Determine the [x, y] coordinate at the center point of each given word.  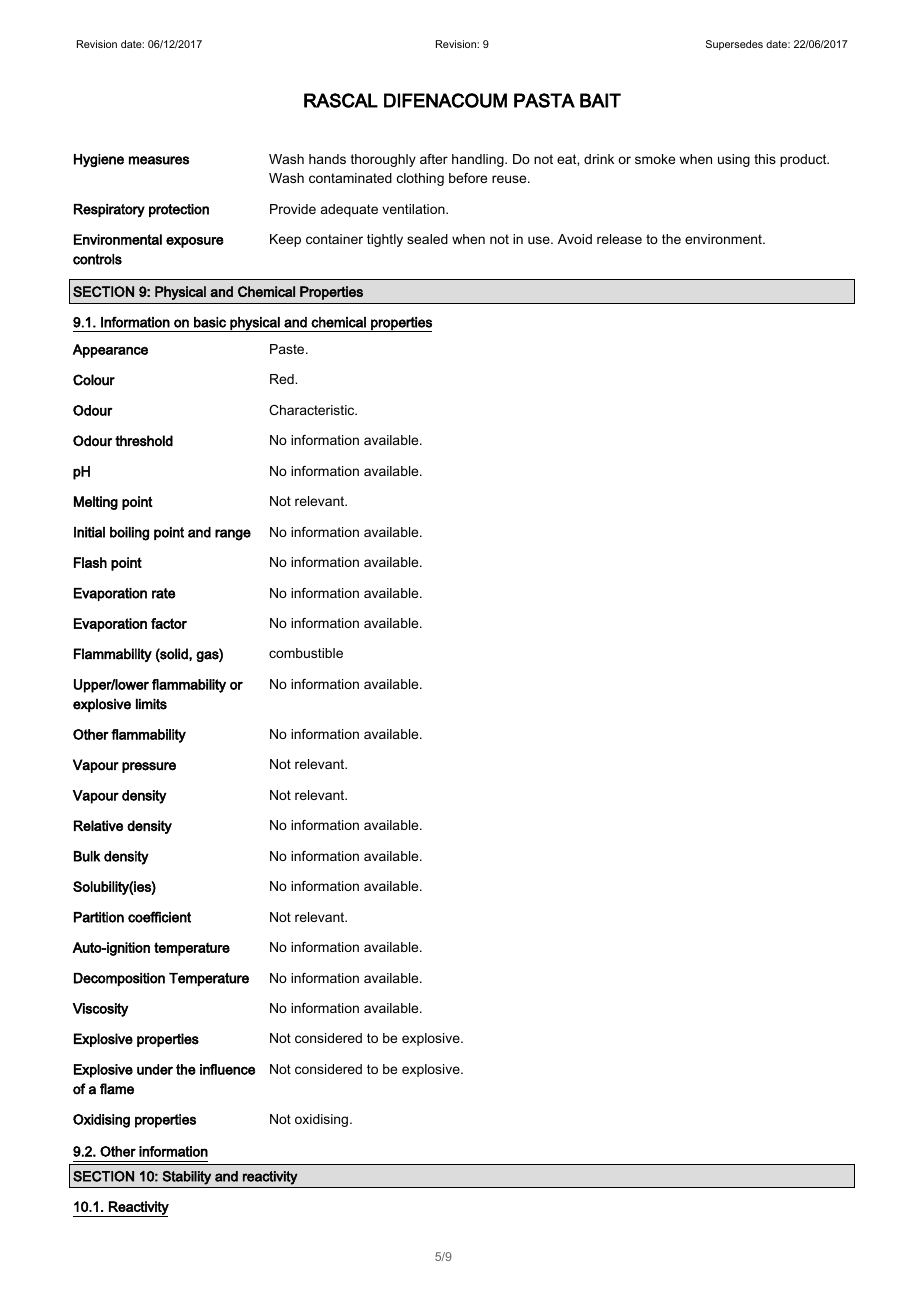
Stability [186, 1178]
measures [159, 160]
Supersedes [734, 45]
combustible [306, 653]
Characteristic [313, 410]
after [434, 159]
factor [169, 623]
